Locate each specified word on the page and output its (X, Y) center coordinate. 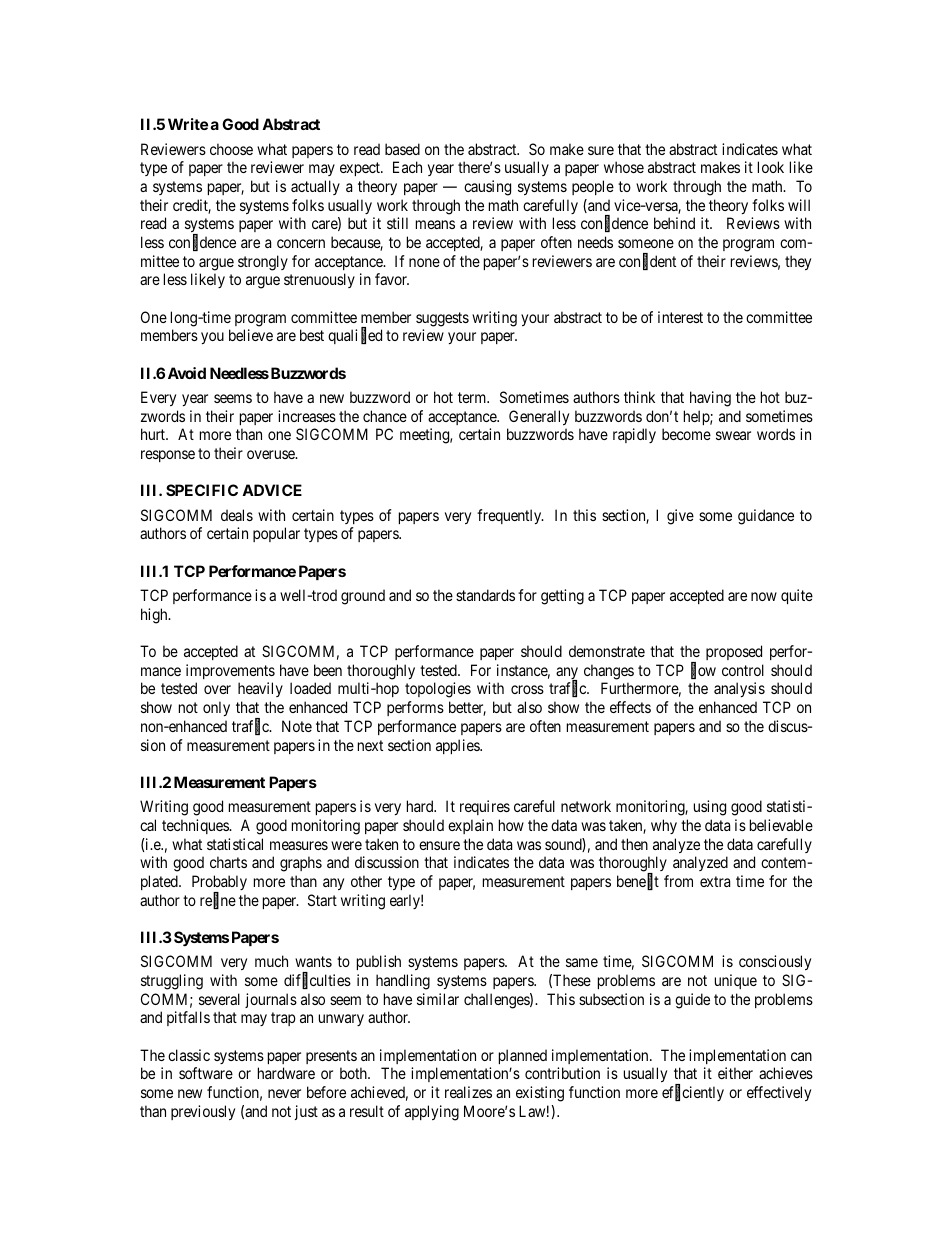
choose (231, 149)
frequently (510, 516)
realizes (468, 1092)
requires (485, 807)
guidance (766, 517)
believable (781, 825)
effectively (779, 1093)
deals (237, 515)
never (284, 1093)
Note (297, 726)
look (771, 167)
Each (407, 167)
